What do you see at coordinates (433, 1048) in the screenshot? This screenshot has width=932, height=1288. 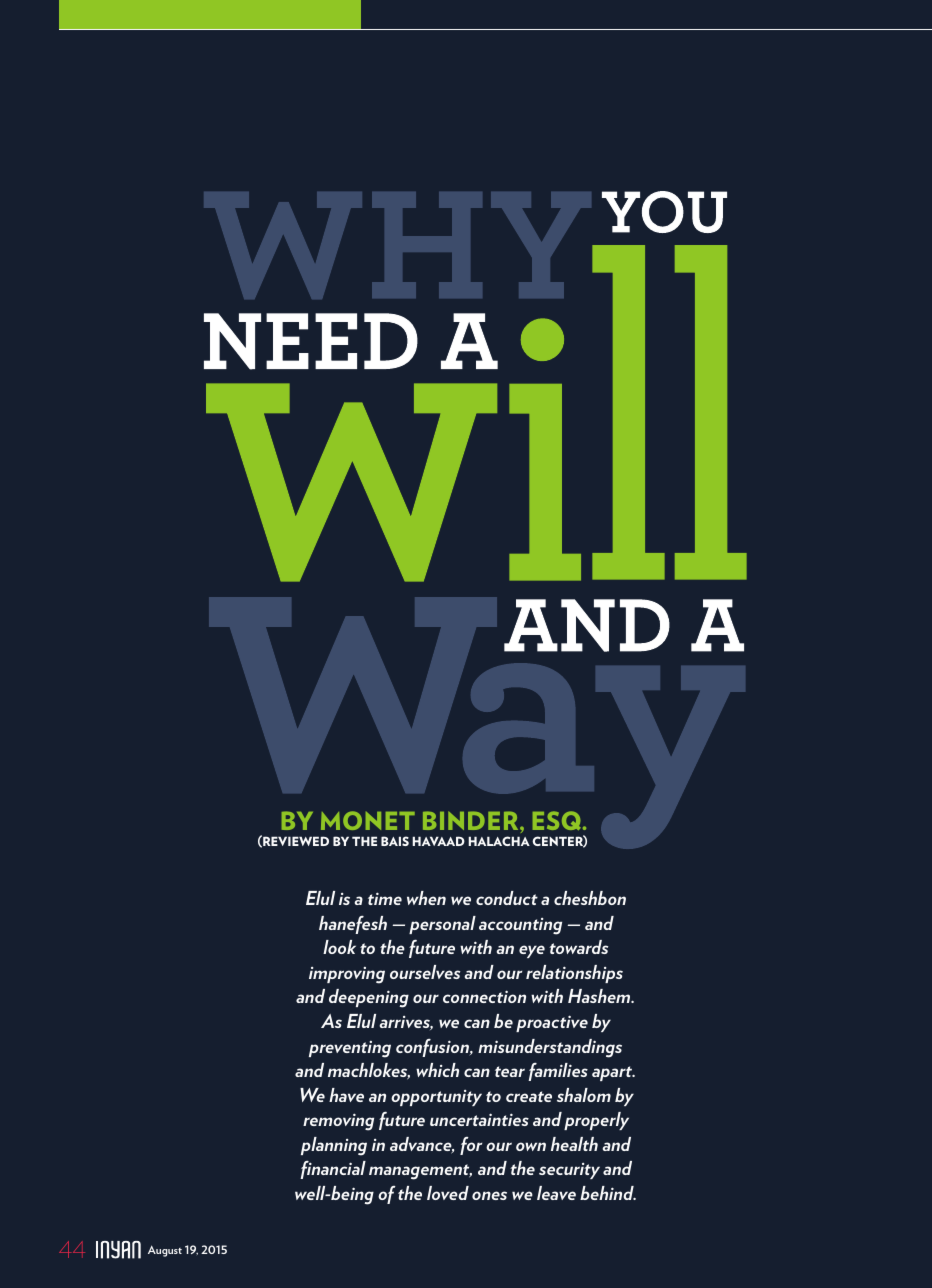 I see `confusion` at bounding box center [433, 1048].
